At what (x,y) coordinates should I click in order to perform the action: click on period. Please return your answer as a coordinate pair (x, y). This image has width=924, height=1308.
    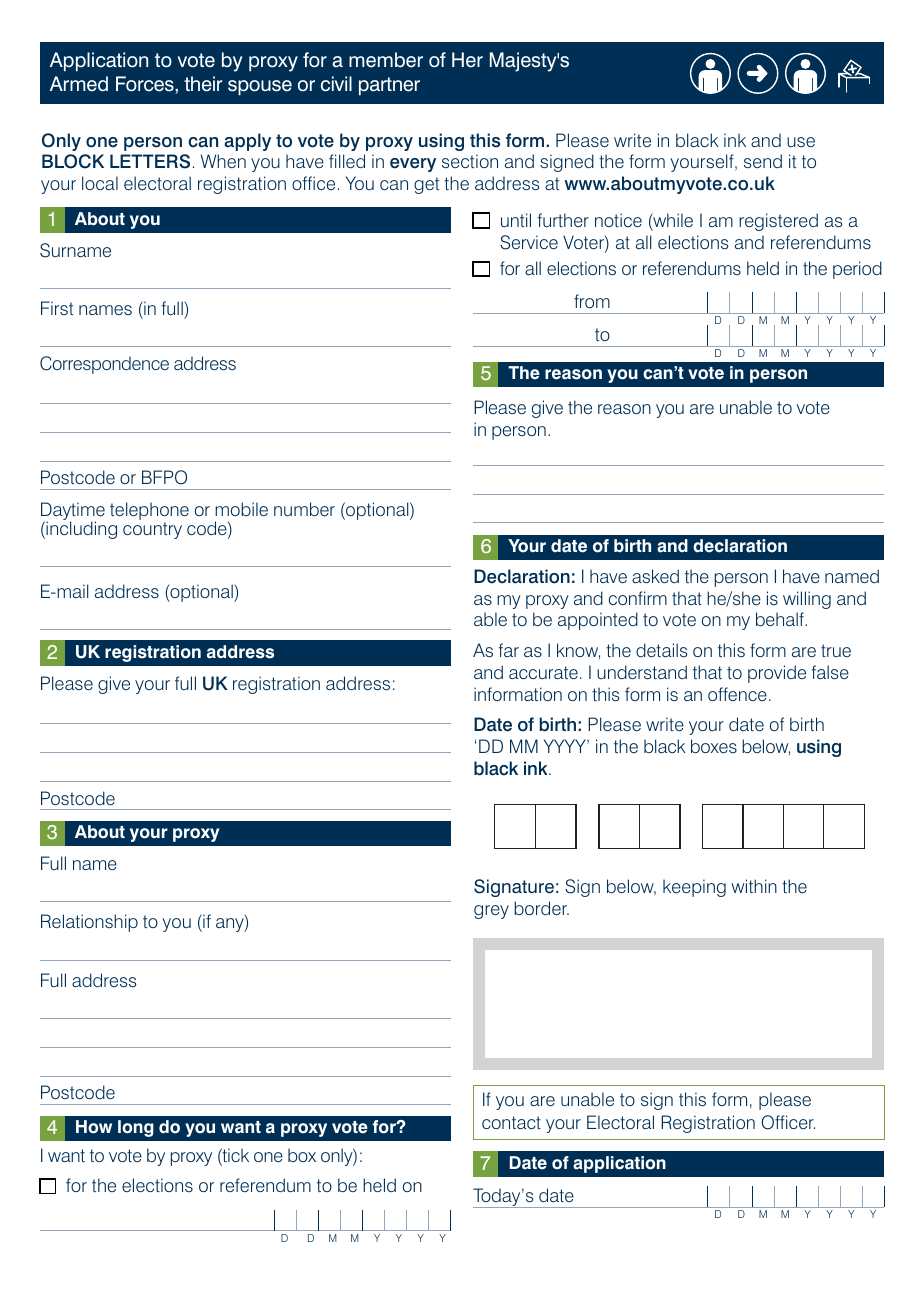
    Looking at the image, I should click on (857, 270).
